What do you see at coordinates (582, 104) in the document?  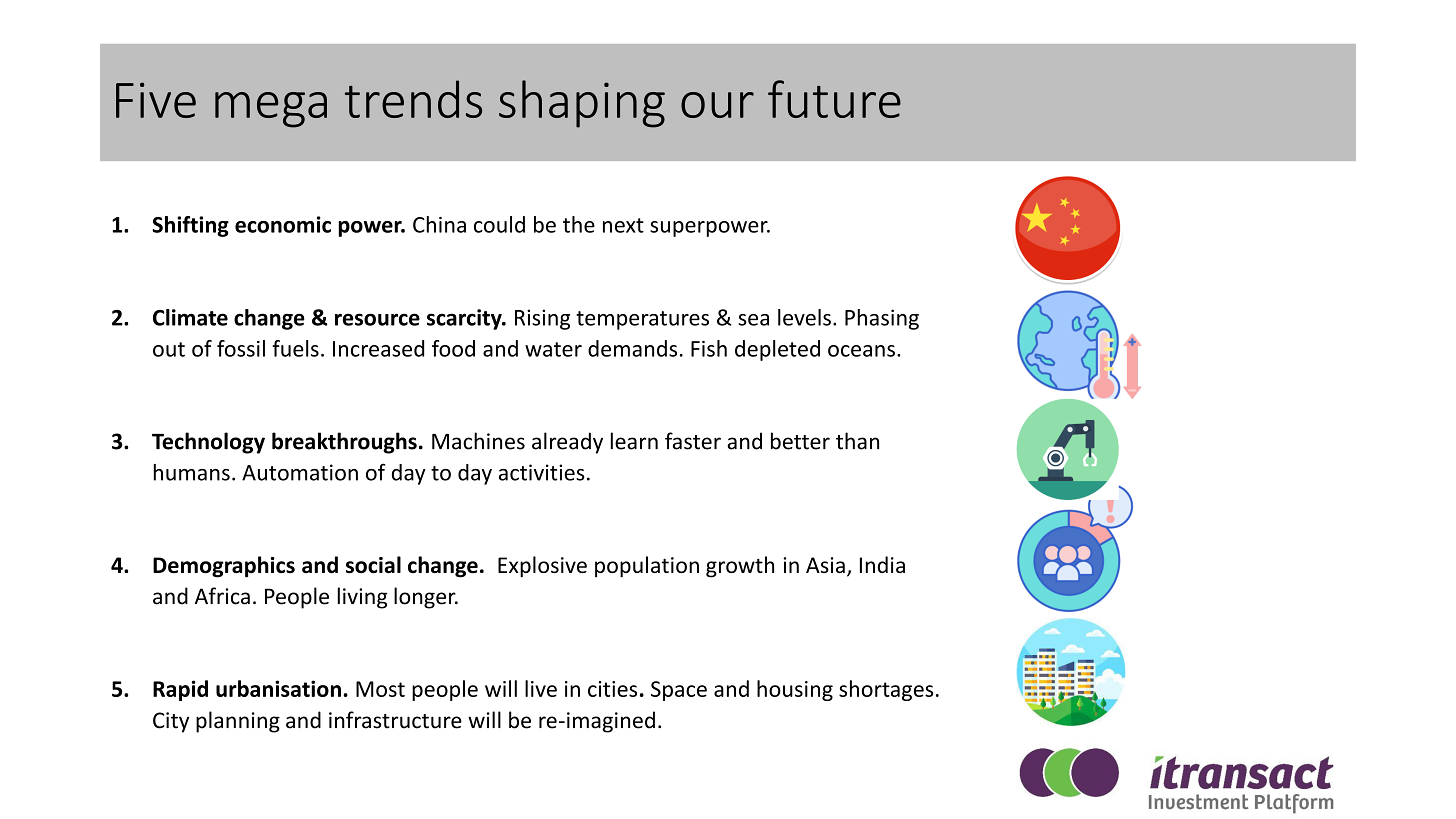 I see `shaping` at bounding box center [582, 104].
